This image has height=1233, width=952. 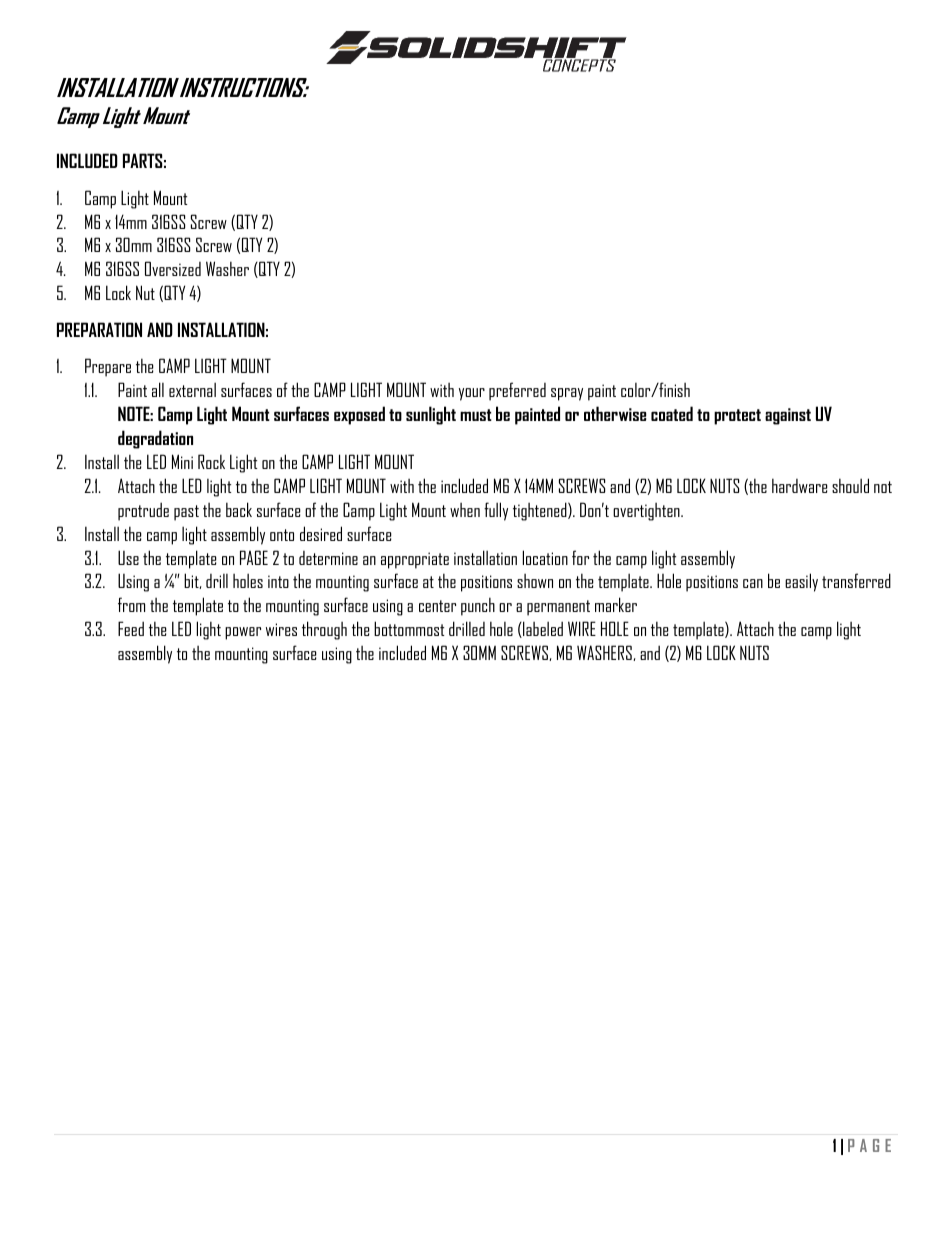 I want to click on Prepare, so click(x=108, y=367).
